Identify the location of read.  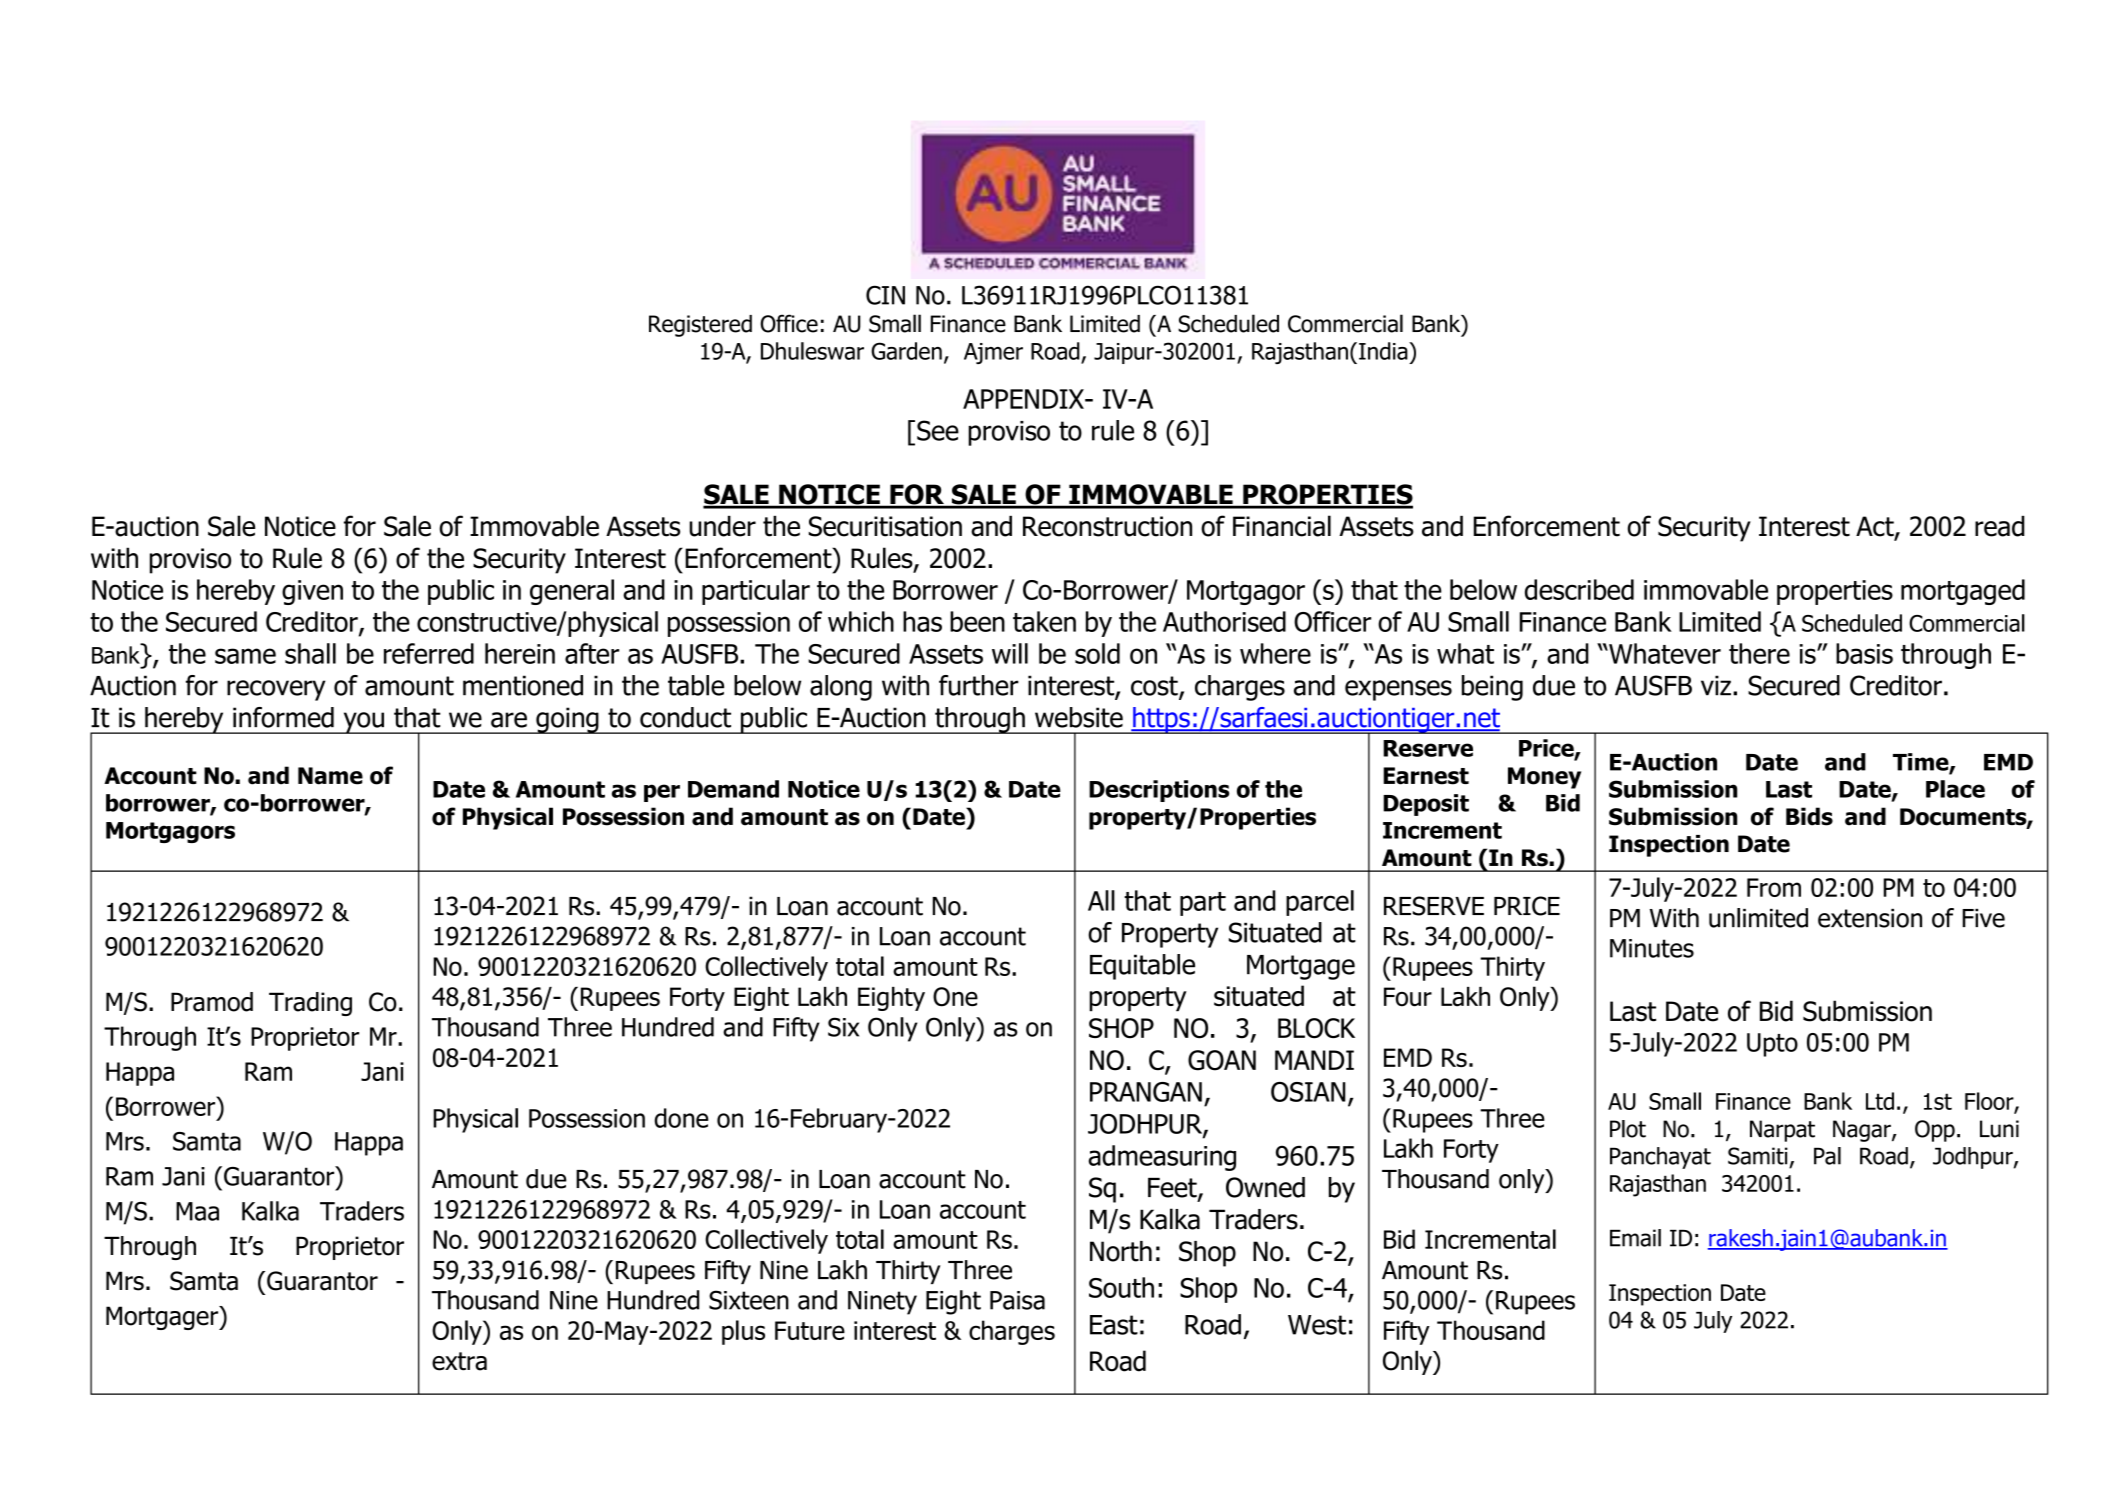
(2000, 526).
